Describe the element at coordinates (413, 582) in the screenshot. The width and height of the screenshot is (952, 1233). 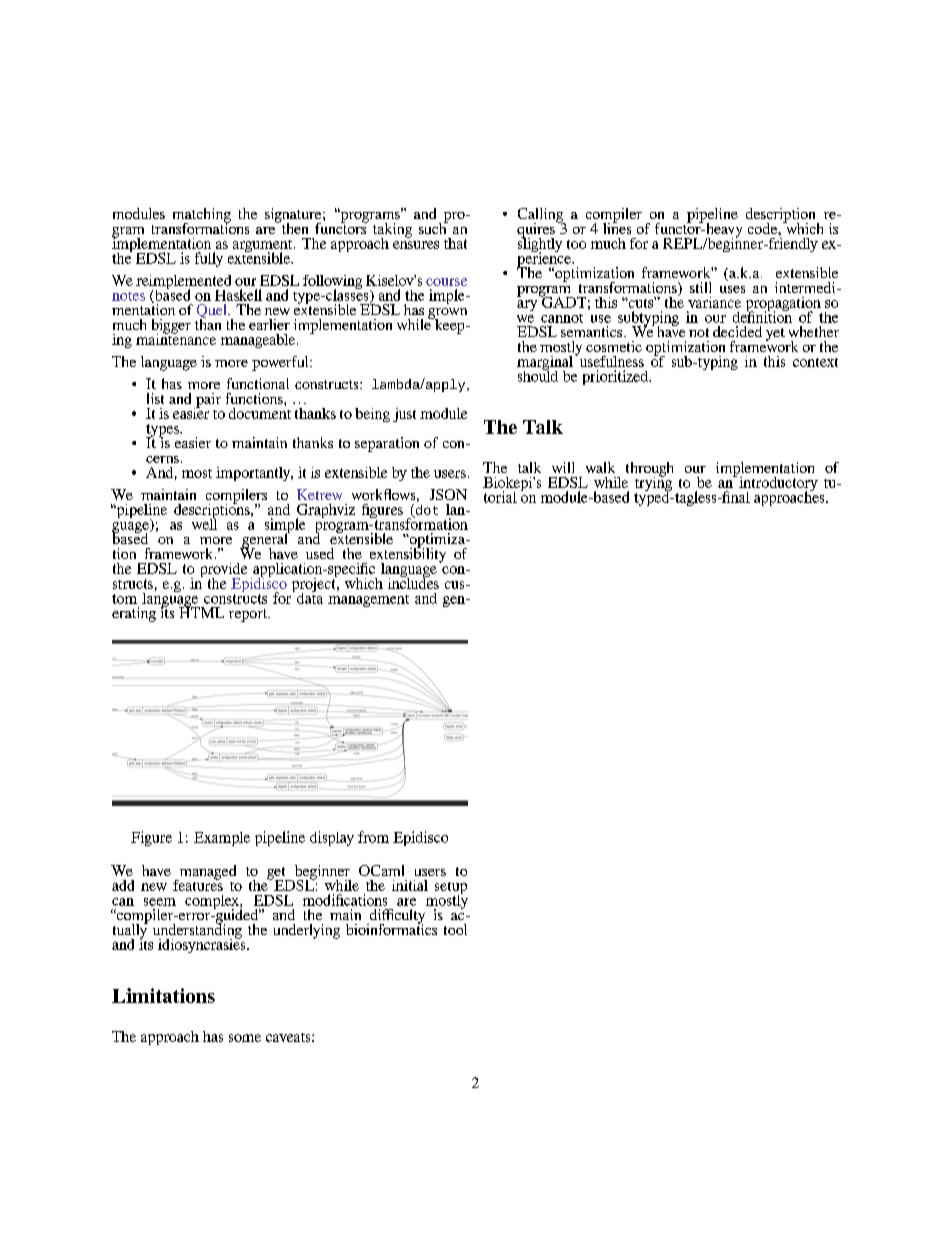
I see `includes` at that location.
